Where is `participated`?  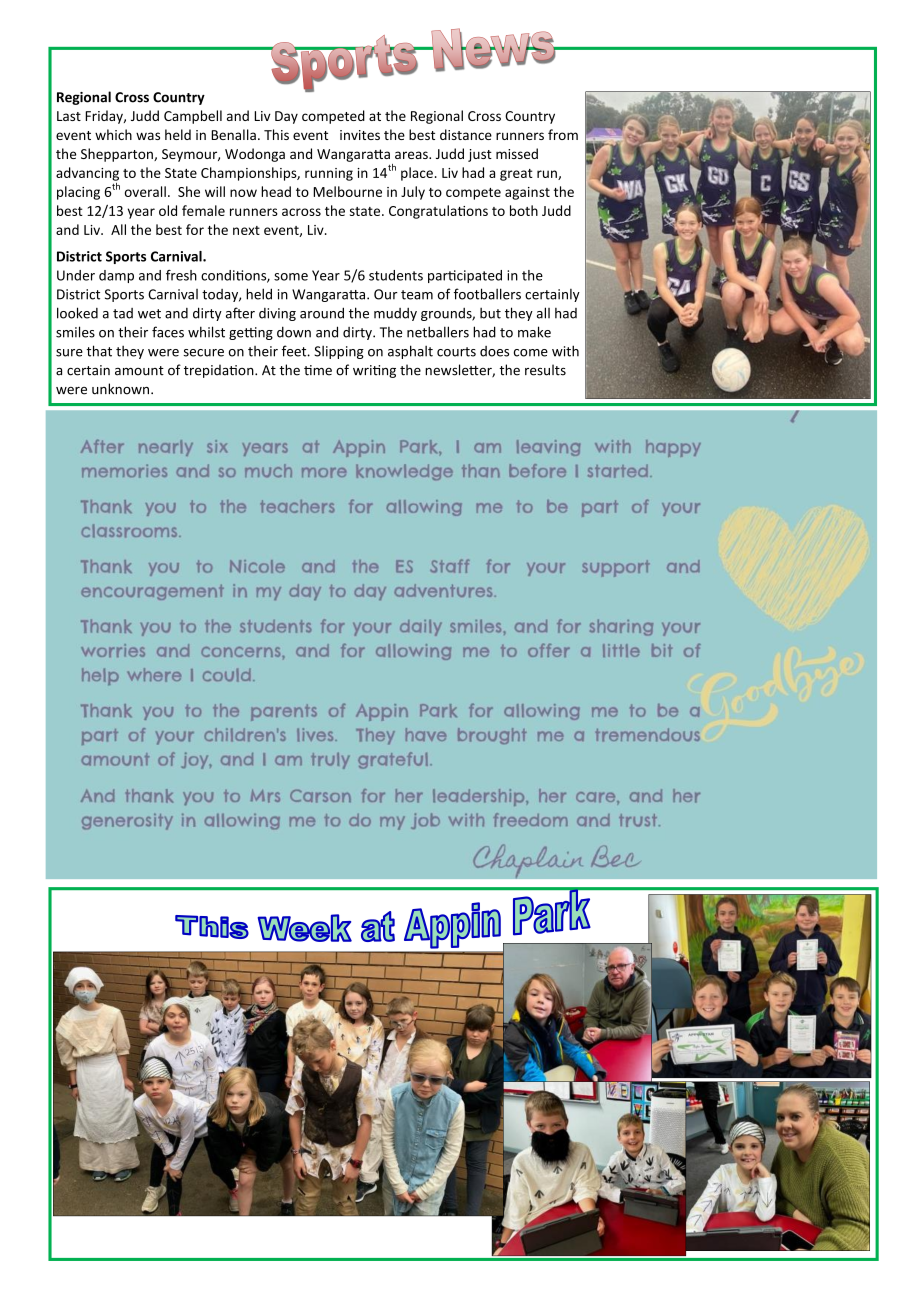 participated is located at coordinates (465, 276).
